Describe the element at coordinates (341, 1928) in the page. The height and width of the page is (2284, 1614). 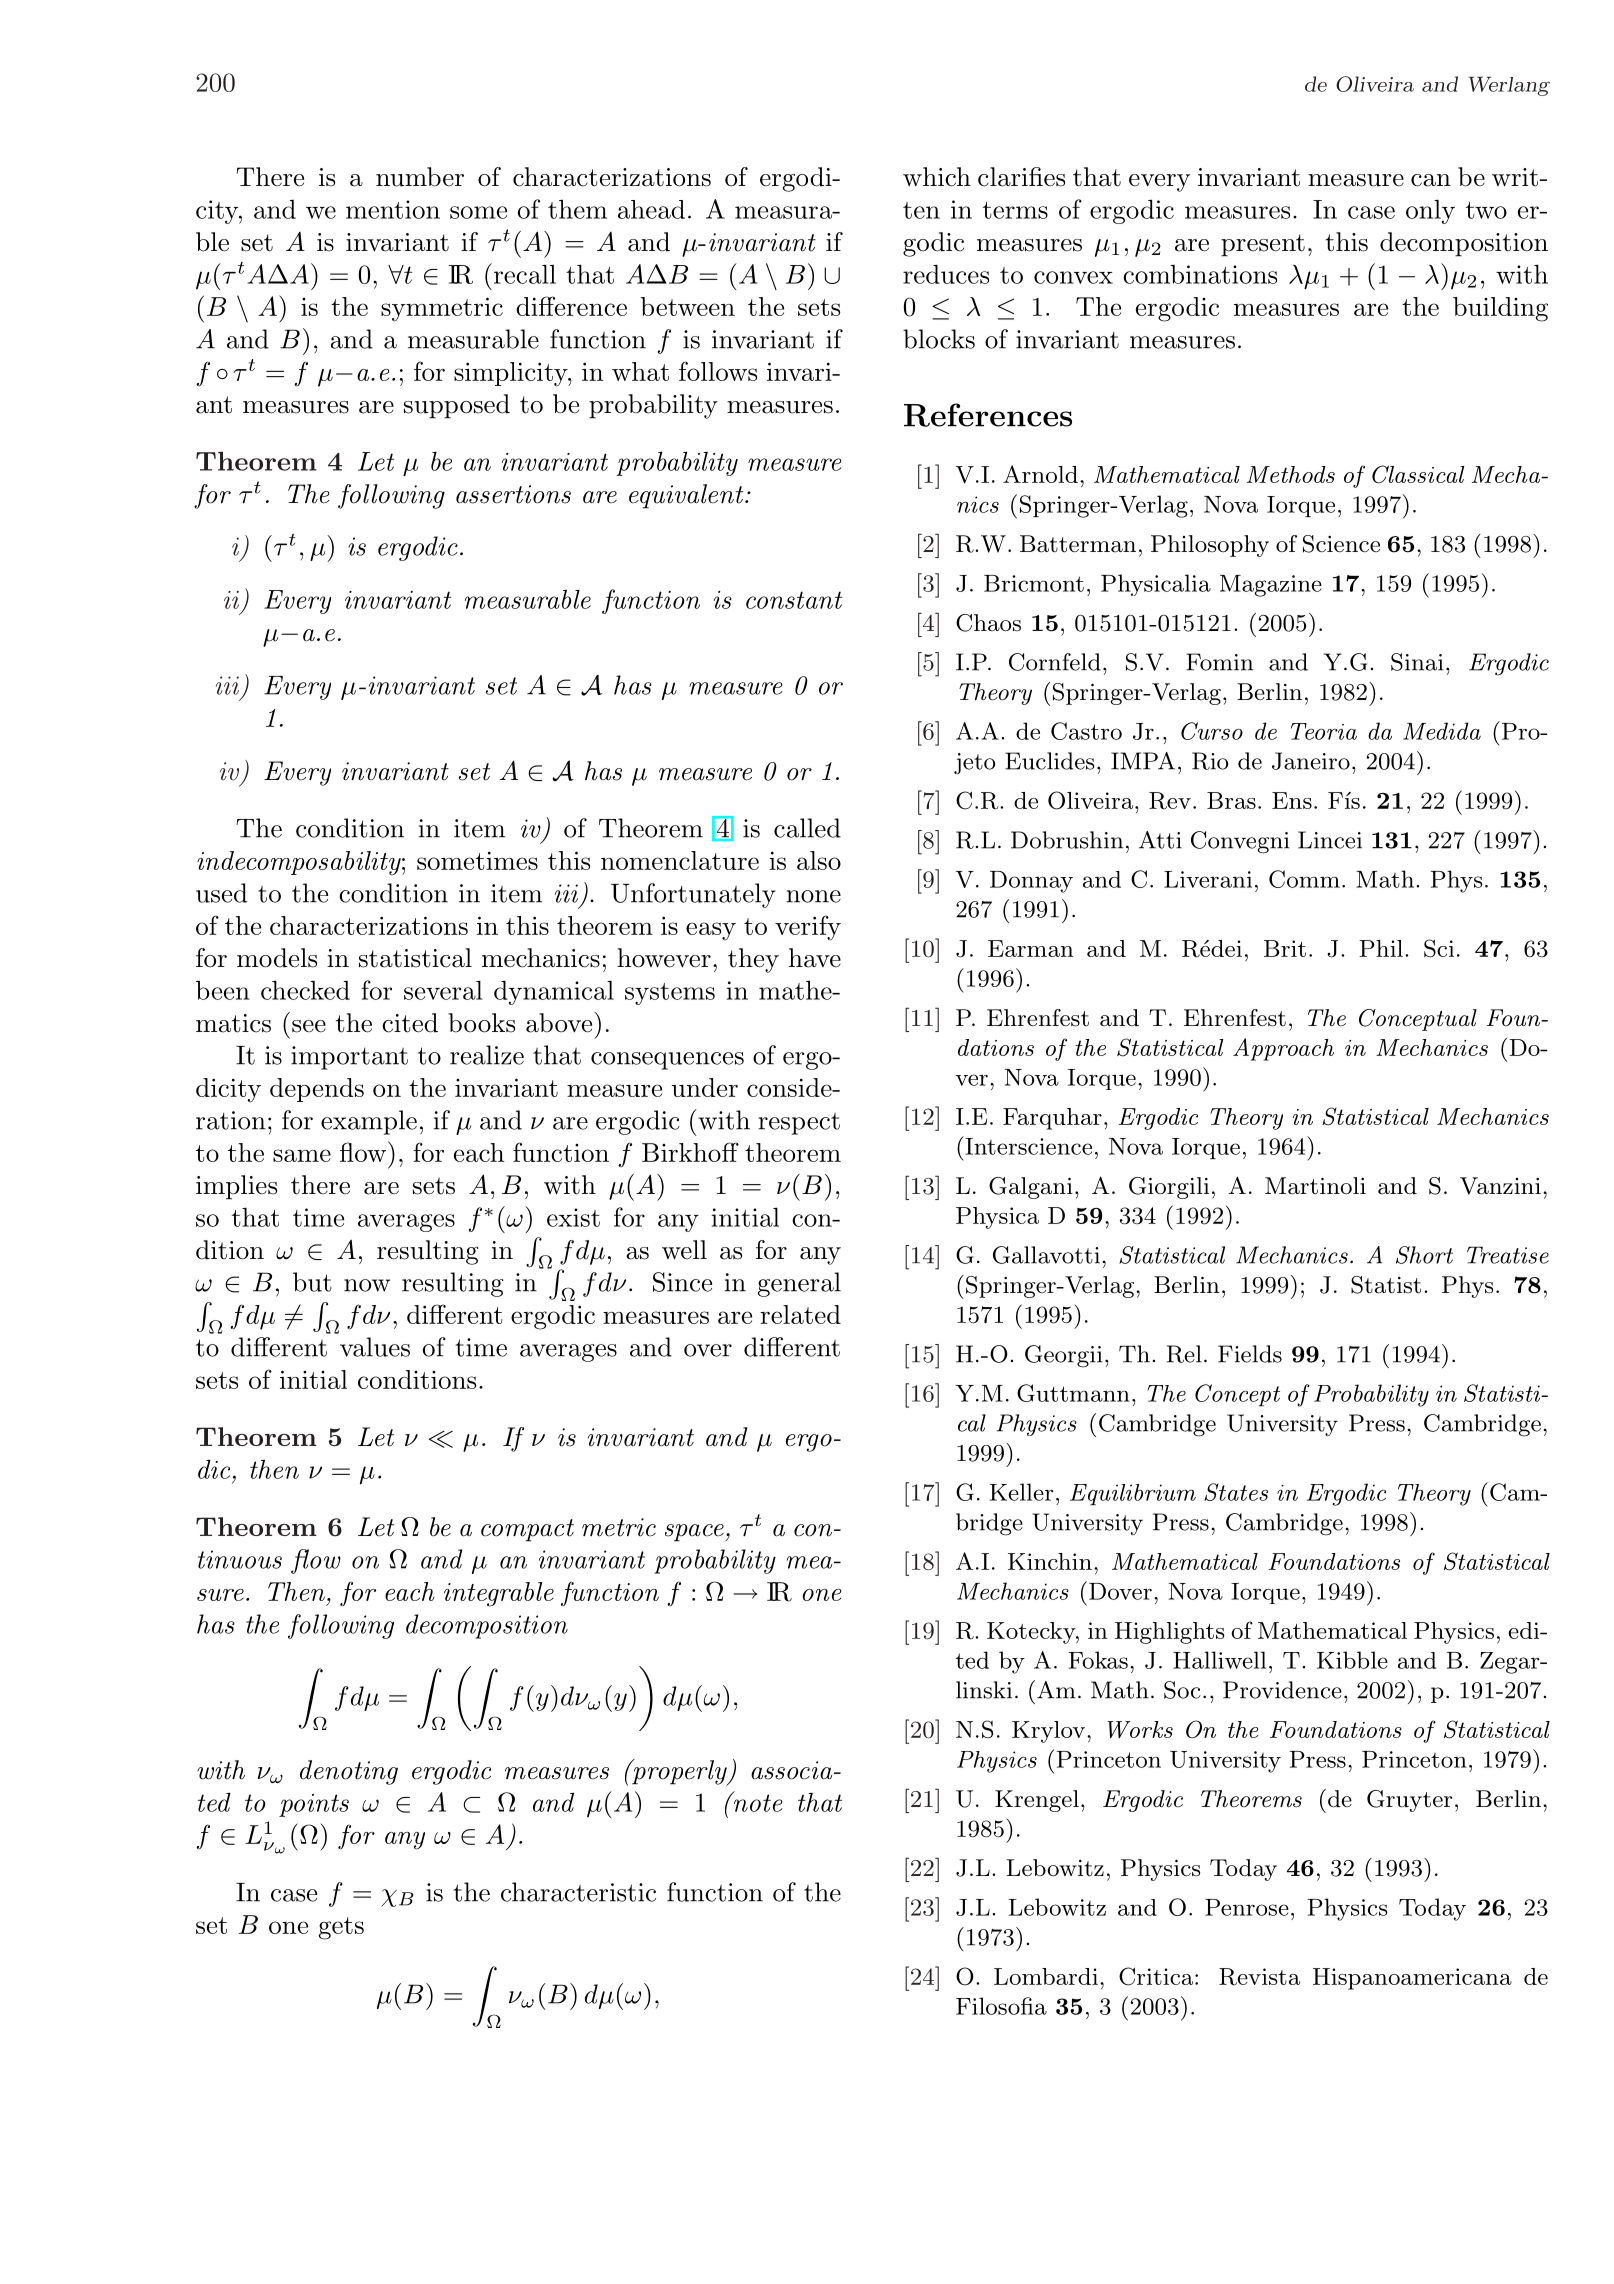
I see `gets` at that location.
